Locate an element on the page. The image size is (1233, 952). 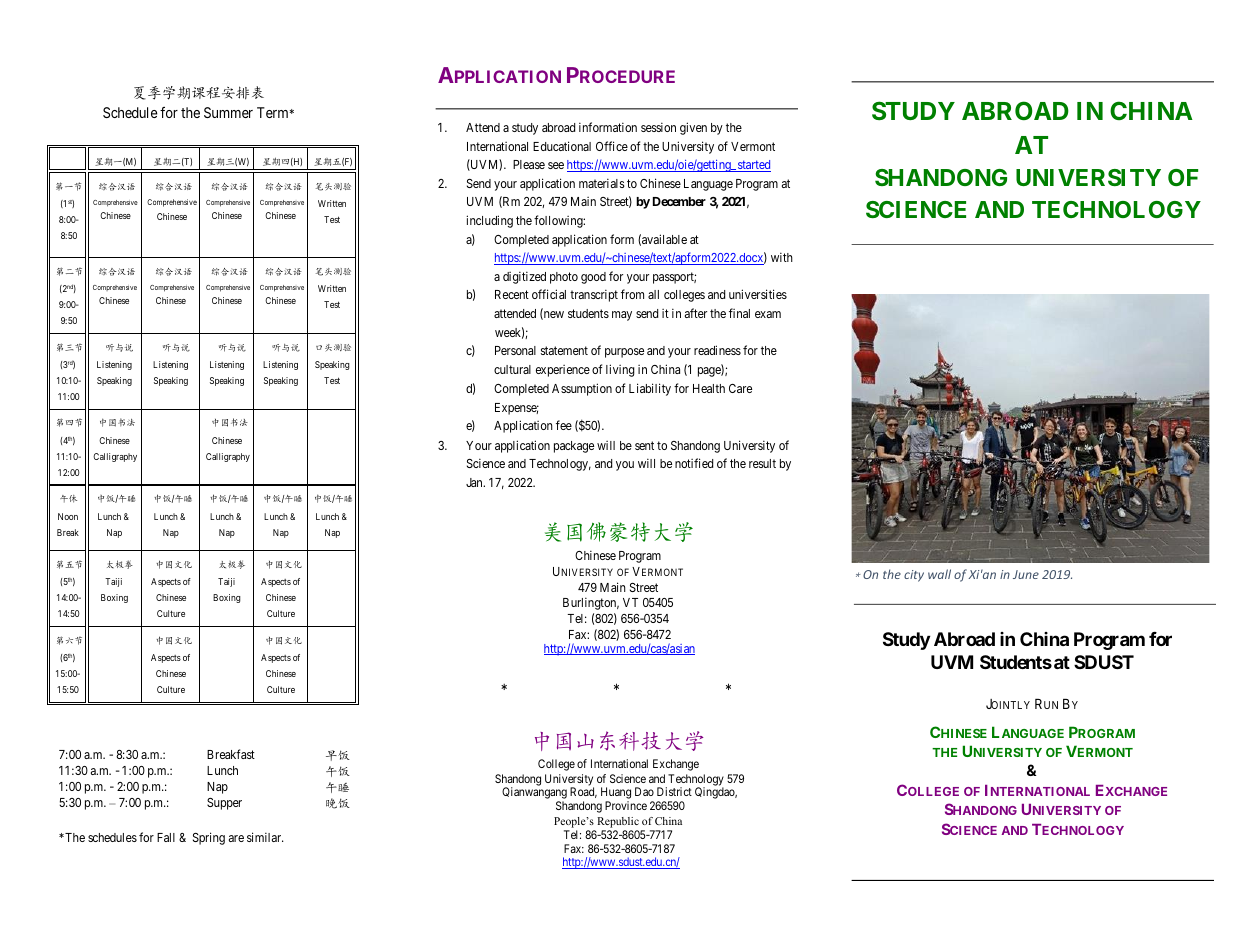
District is located at coordinates (674, 791).
